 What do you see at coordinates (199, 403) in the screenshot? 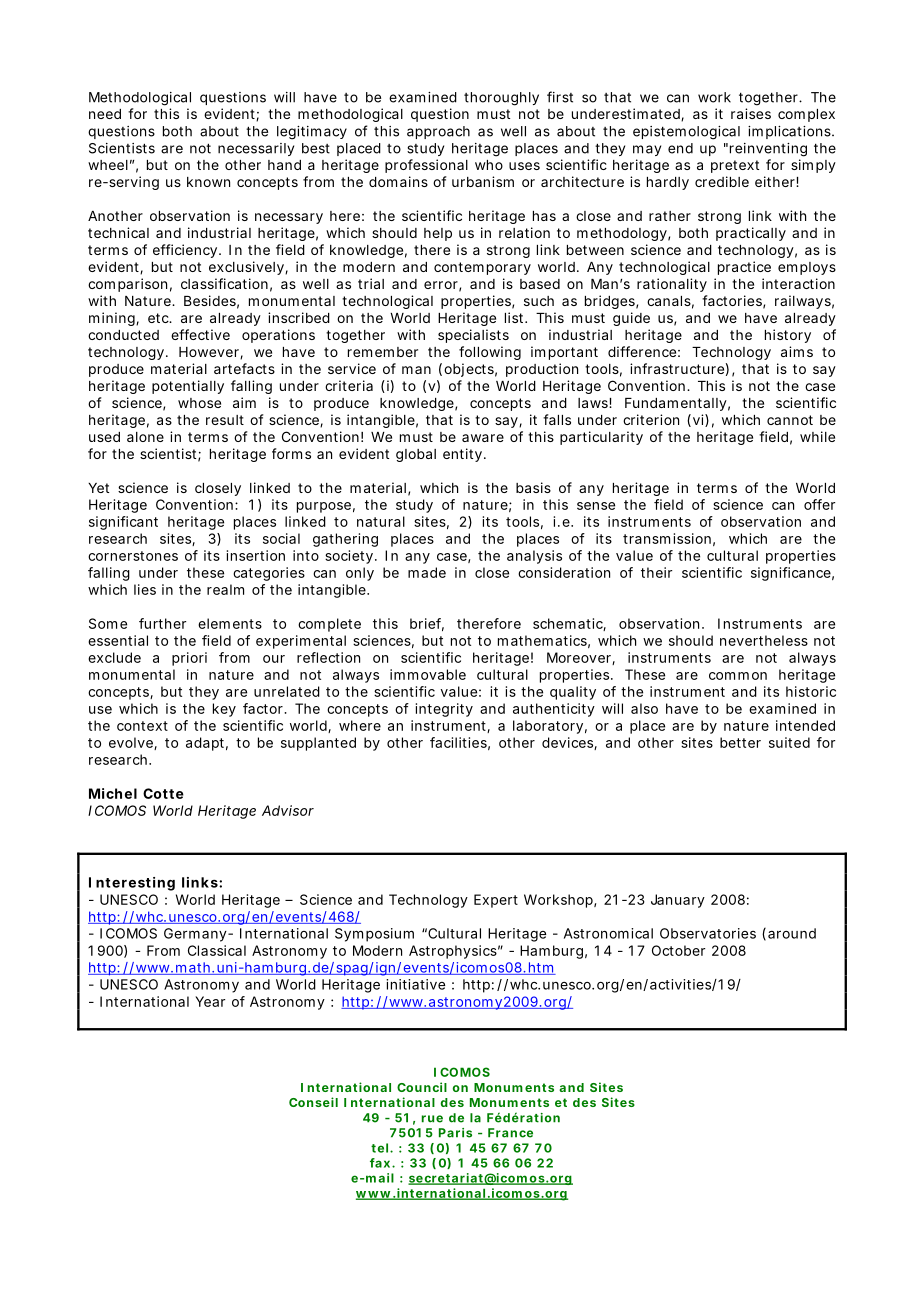
I see `whose` at bounding box center [199, 403].
